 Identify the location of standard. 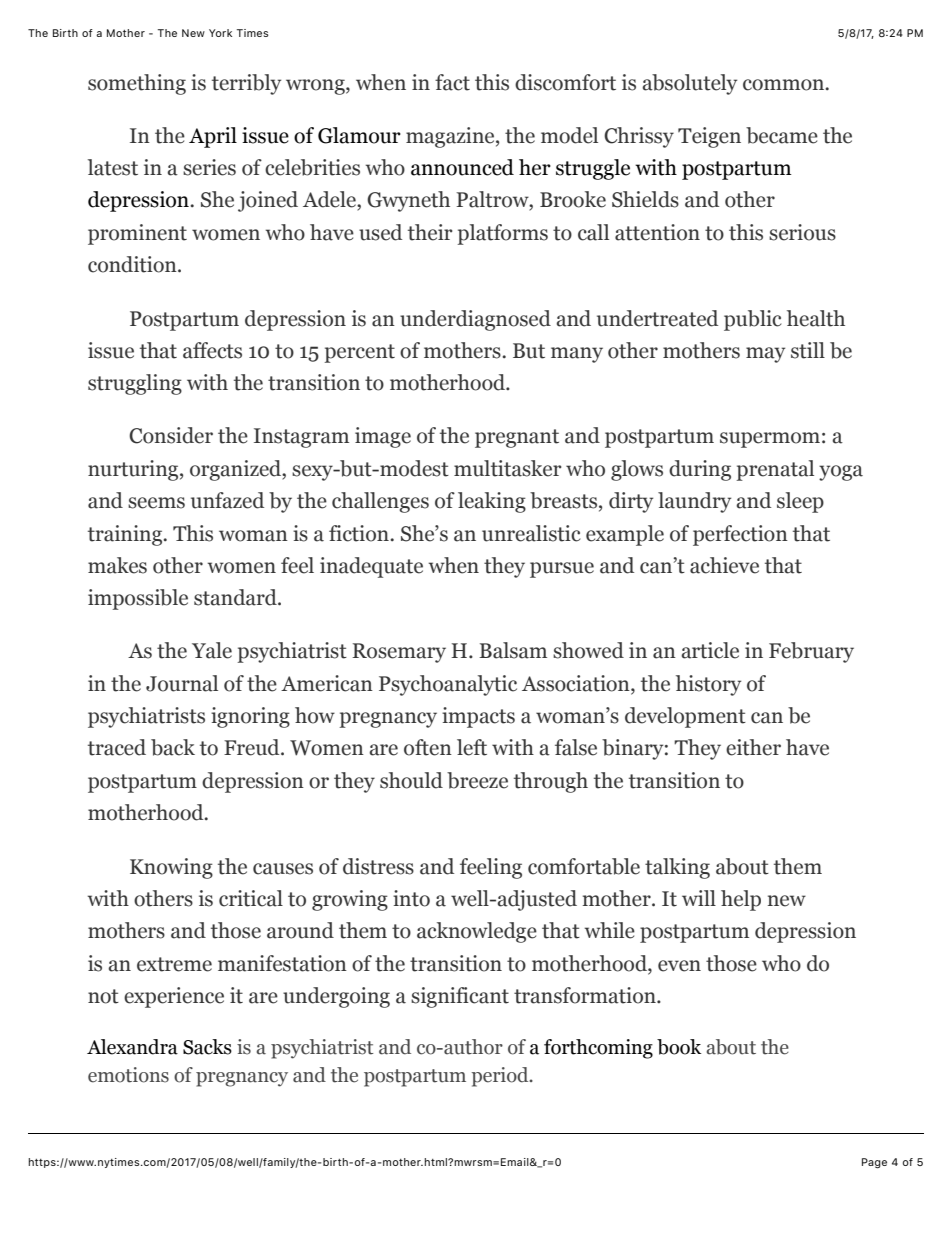
(236, 597).
